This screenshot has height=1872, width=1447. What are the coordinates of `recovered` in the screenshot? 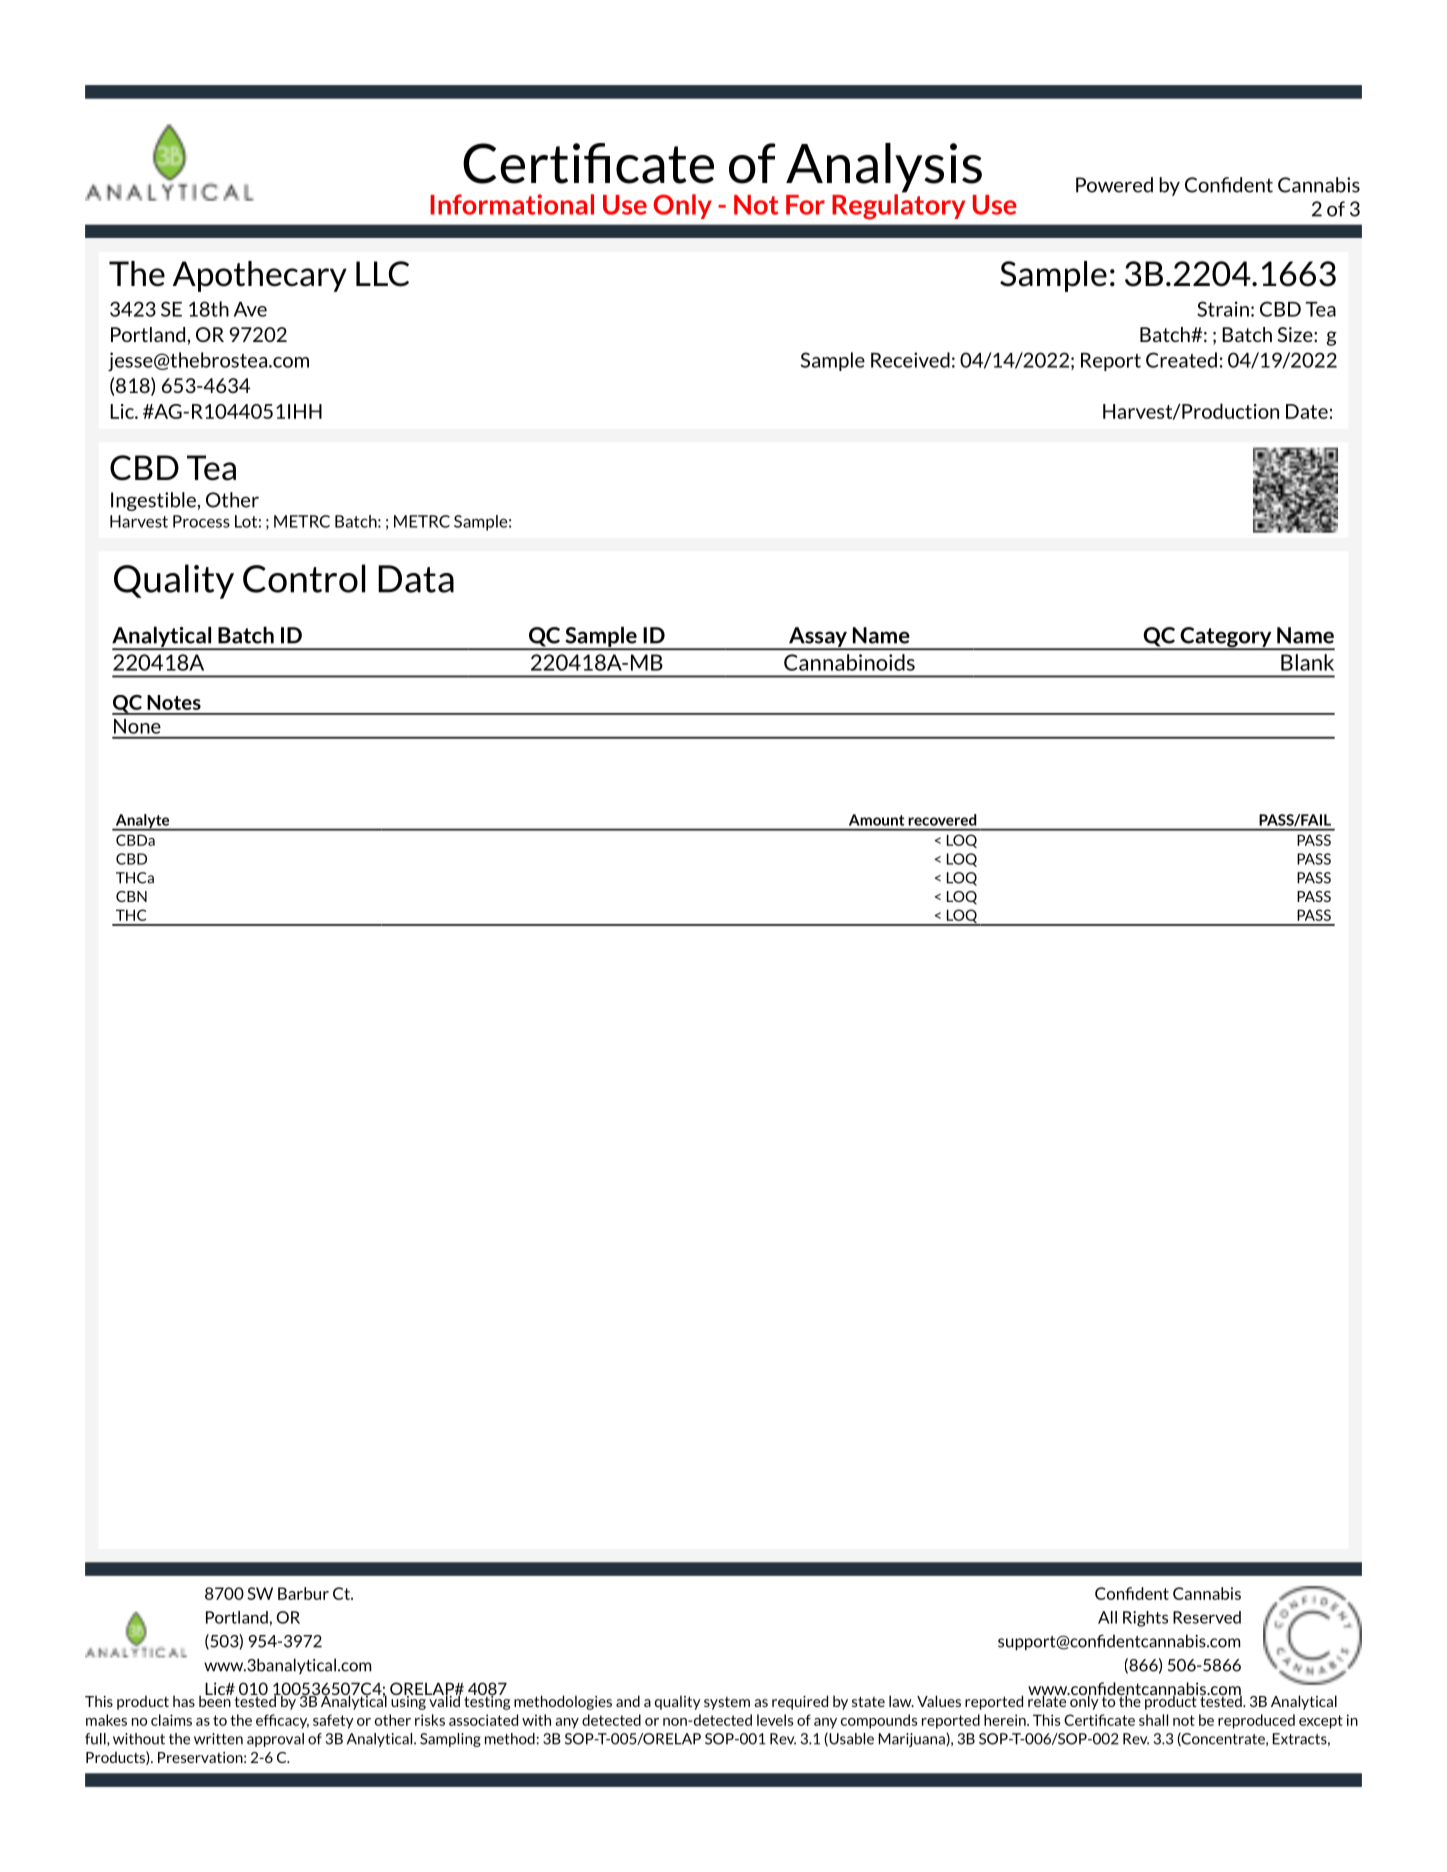 It's located at (942, 820).
